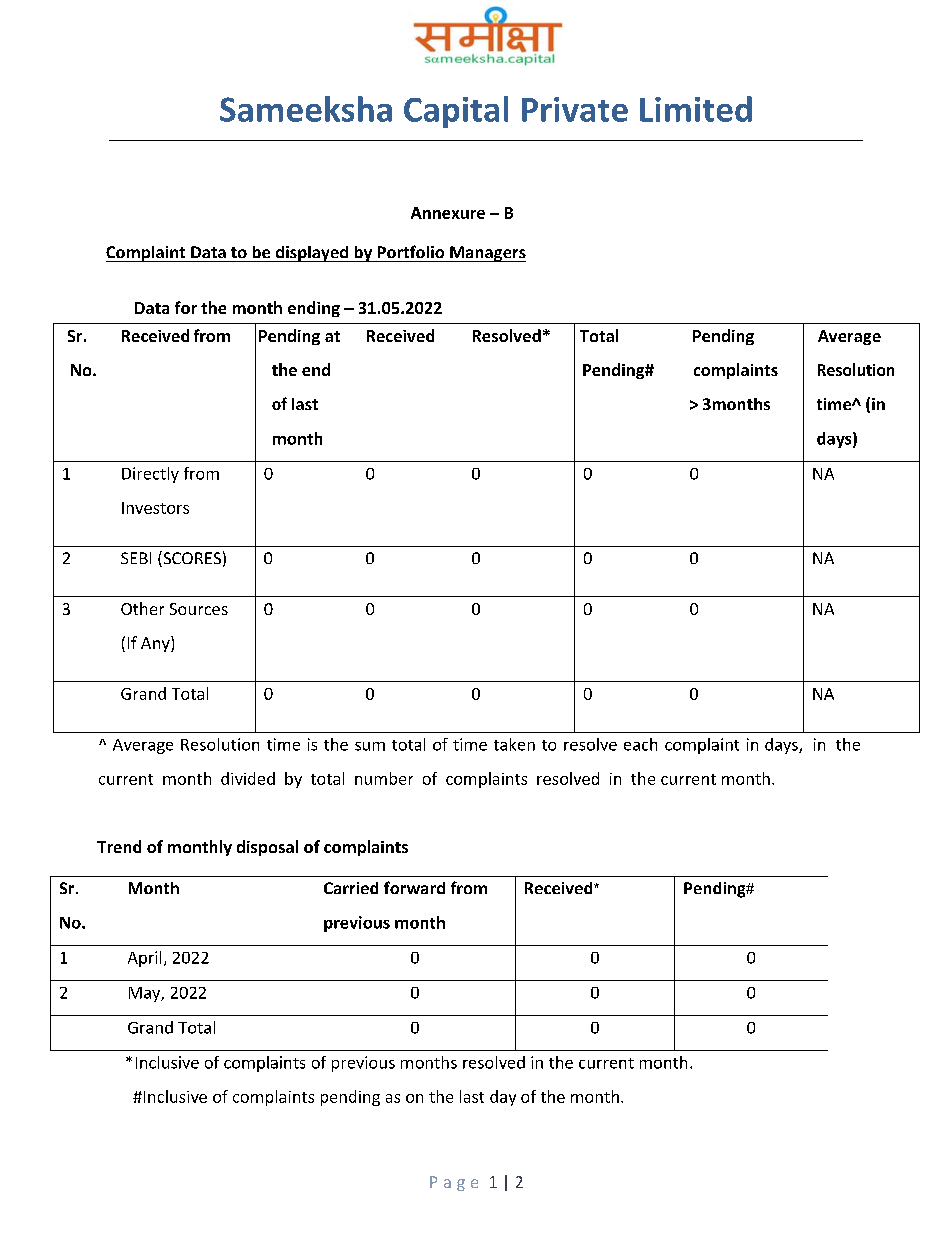 The width and height of the screenshot is (952, 1233). What do you see at coordinates (575, 109) in the screenshot?
I see `Private` at bounding box center [575, 109].
